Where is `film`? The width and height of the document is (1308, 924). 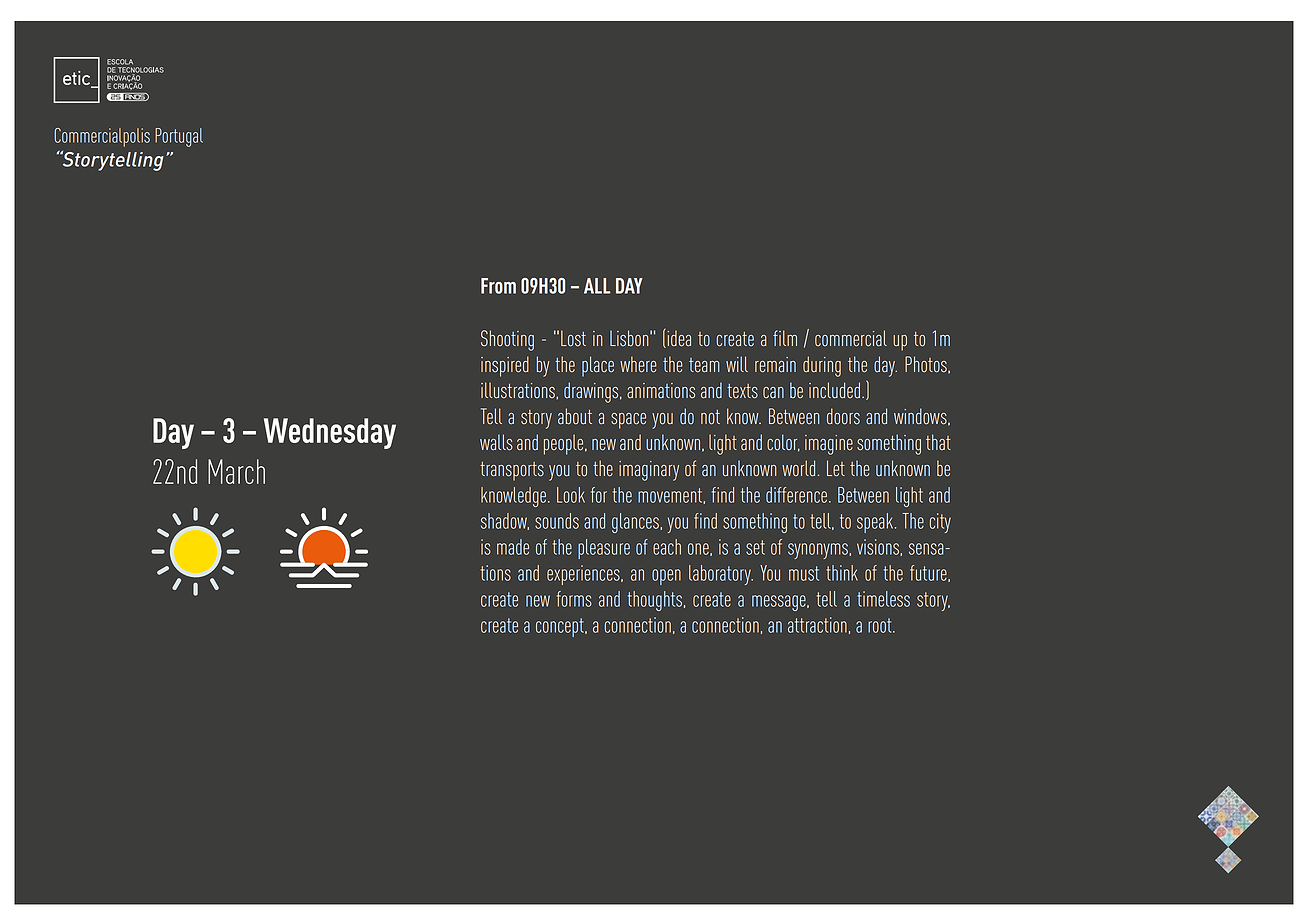
film is located at coordinates (785, 338).
